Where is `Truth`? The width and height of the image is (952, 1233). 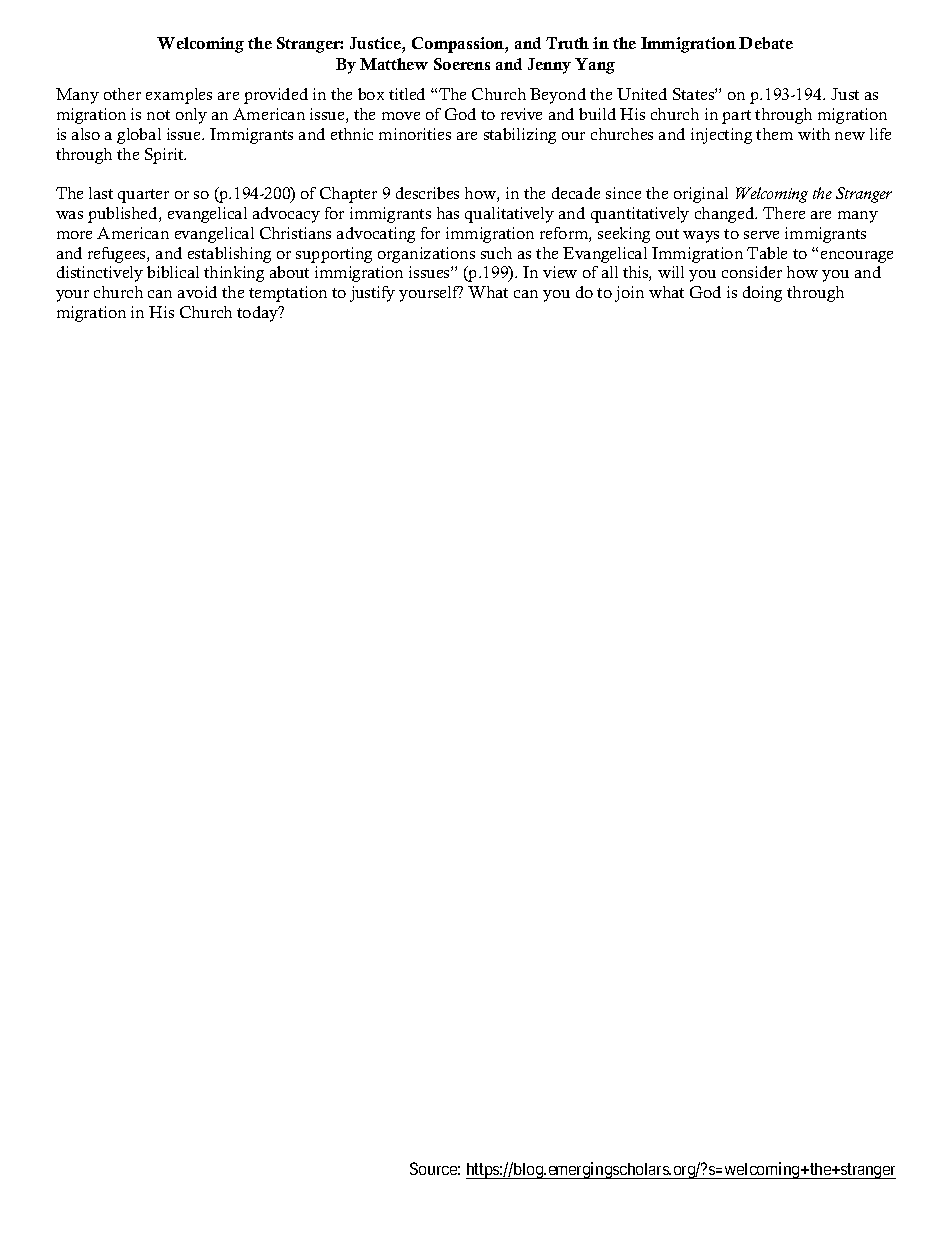 Truth is located at coordinates (567, 43).
